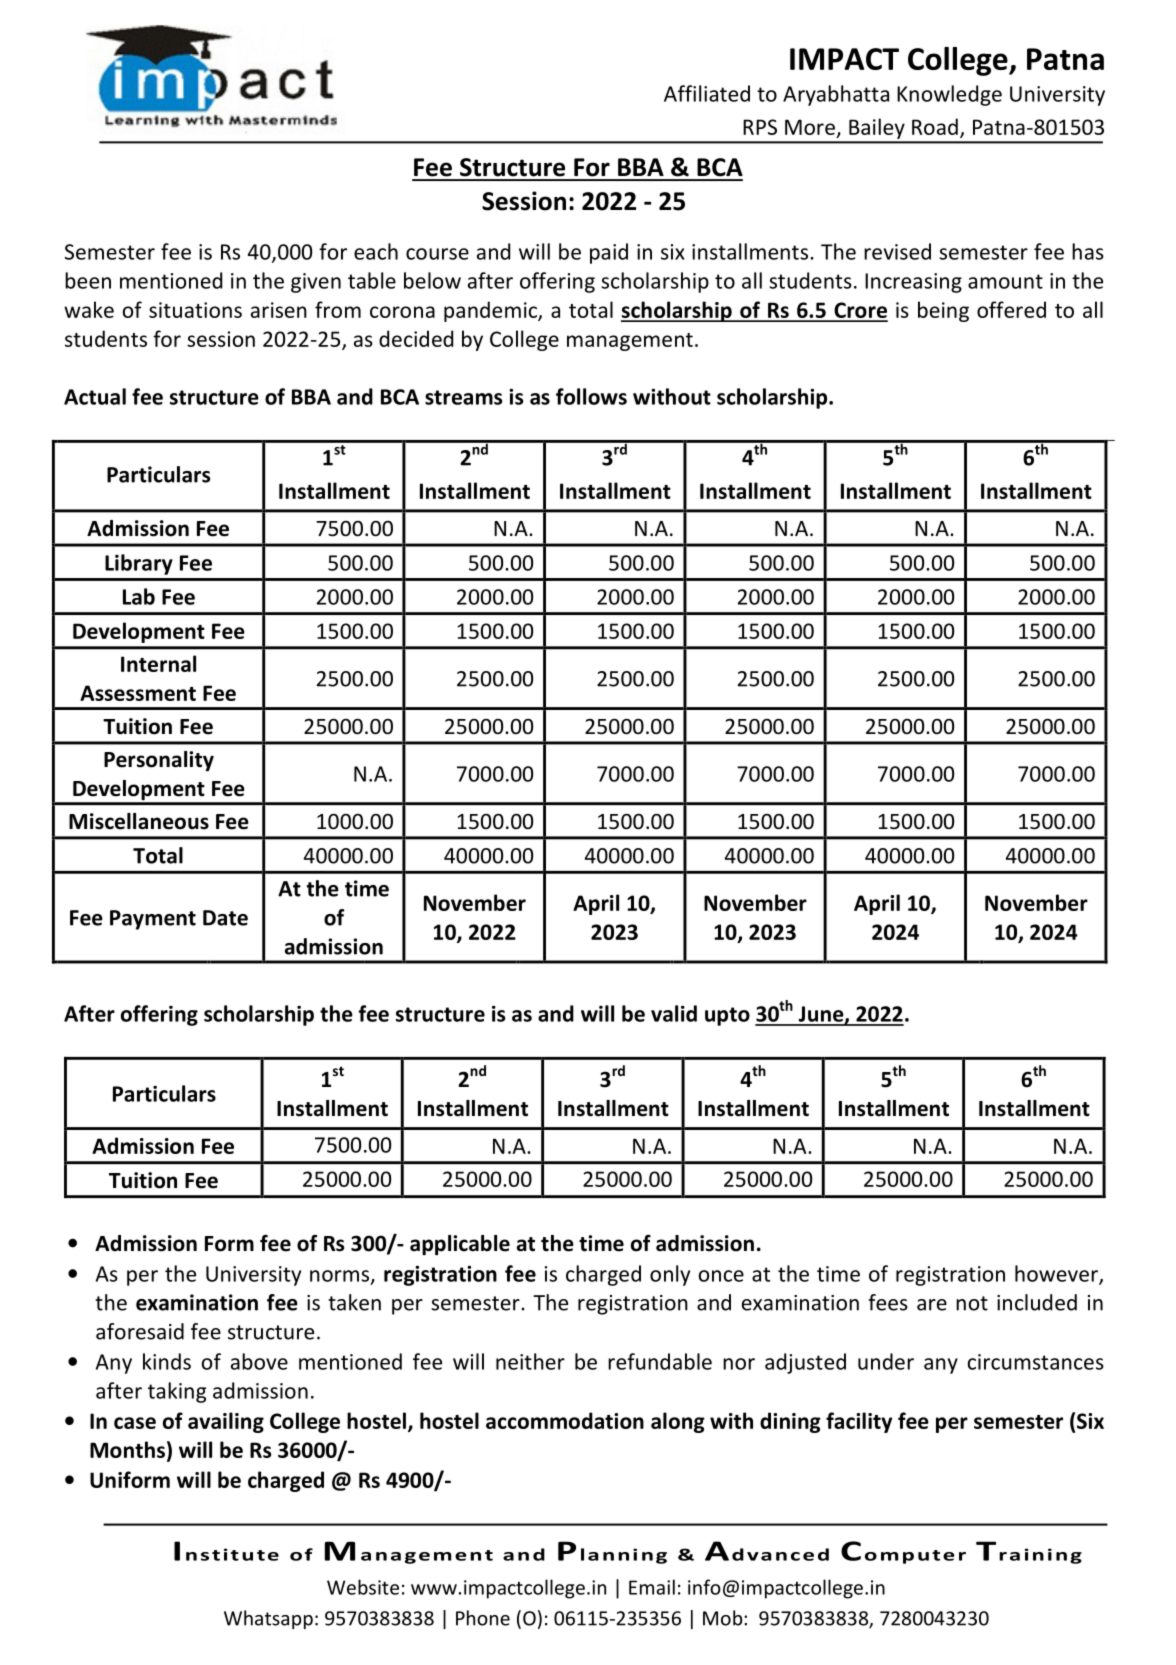 This screenshot has height=1665, width=1176. What do you see at coordinates (225, 918) in the screenshot?
I see `Date` at bounding box center [225, 918].
